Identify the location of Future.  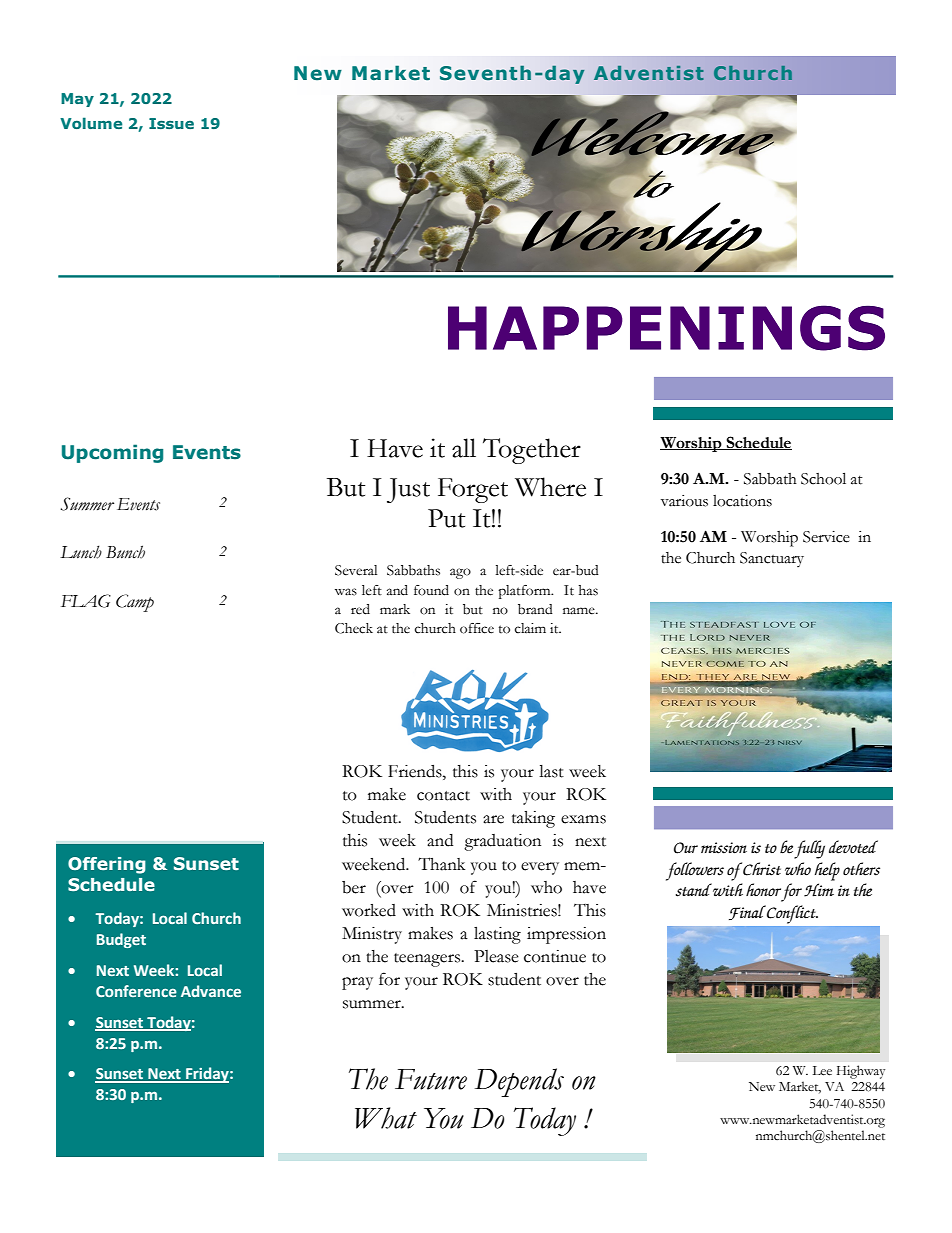
(431, 1079).
